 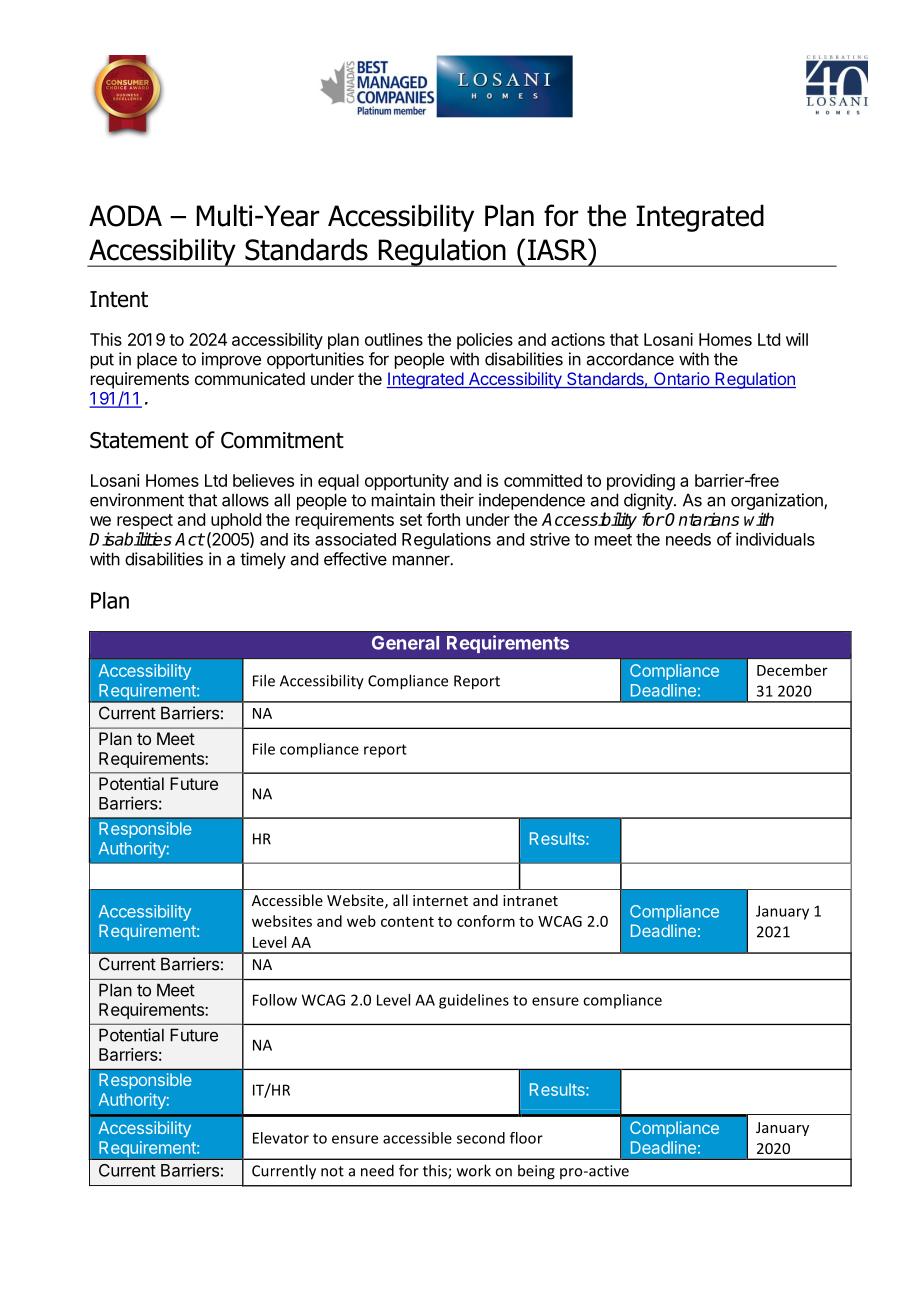 I want to click on respect, so click(x=145, y=522).
